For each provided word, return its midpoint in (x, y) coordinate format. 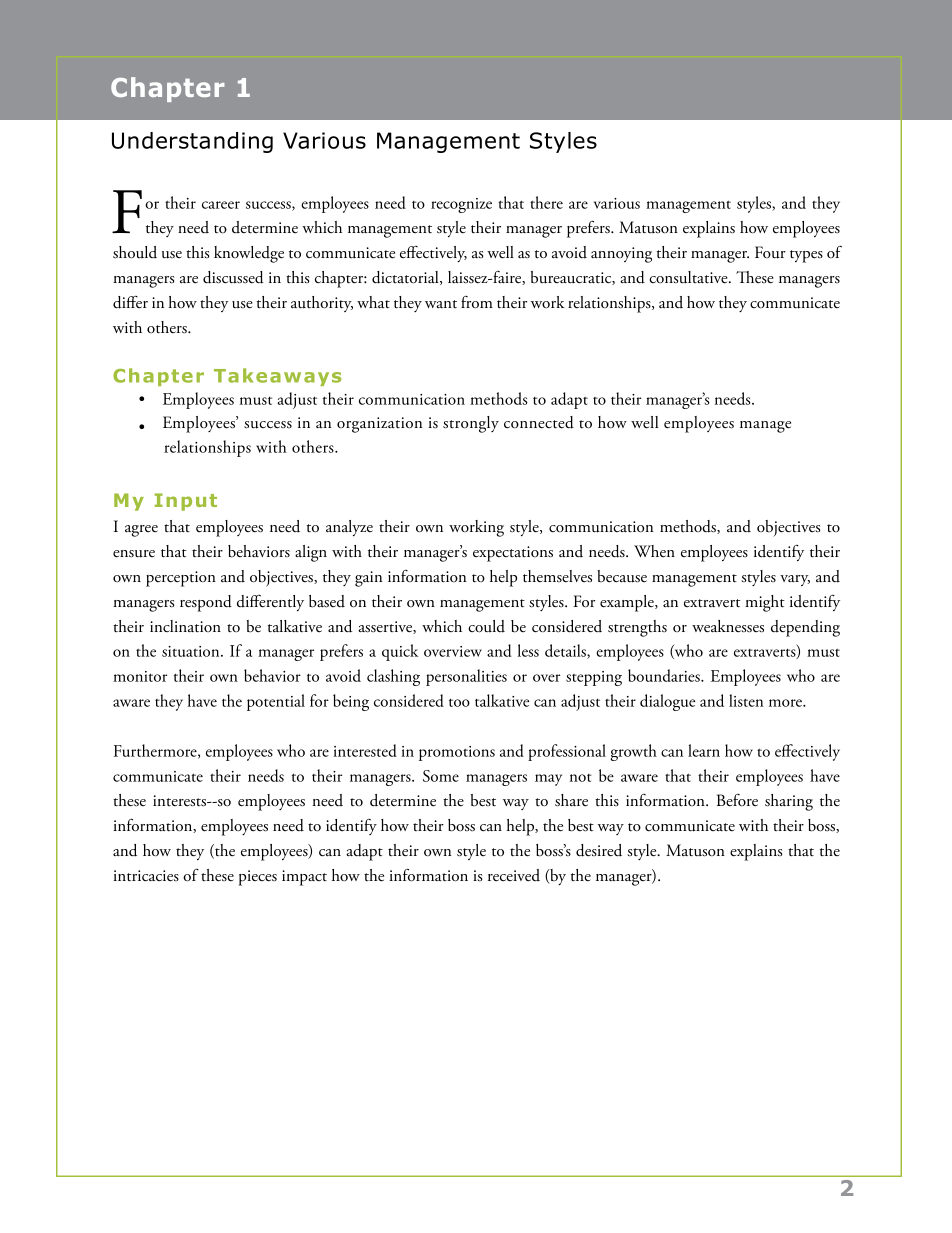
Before (737, 800)
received (514, 875)
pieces (258, 878)
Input (186, 502)
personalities (466, 677)
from (477, 302)
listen (746, 700)
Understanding (192, 142)
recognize (461, 205)
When (654, 551)
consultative (689, 277)
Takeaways (277, 377)
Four (770, 252)
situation (192, 651)
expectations (513, 554)
